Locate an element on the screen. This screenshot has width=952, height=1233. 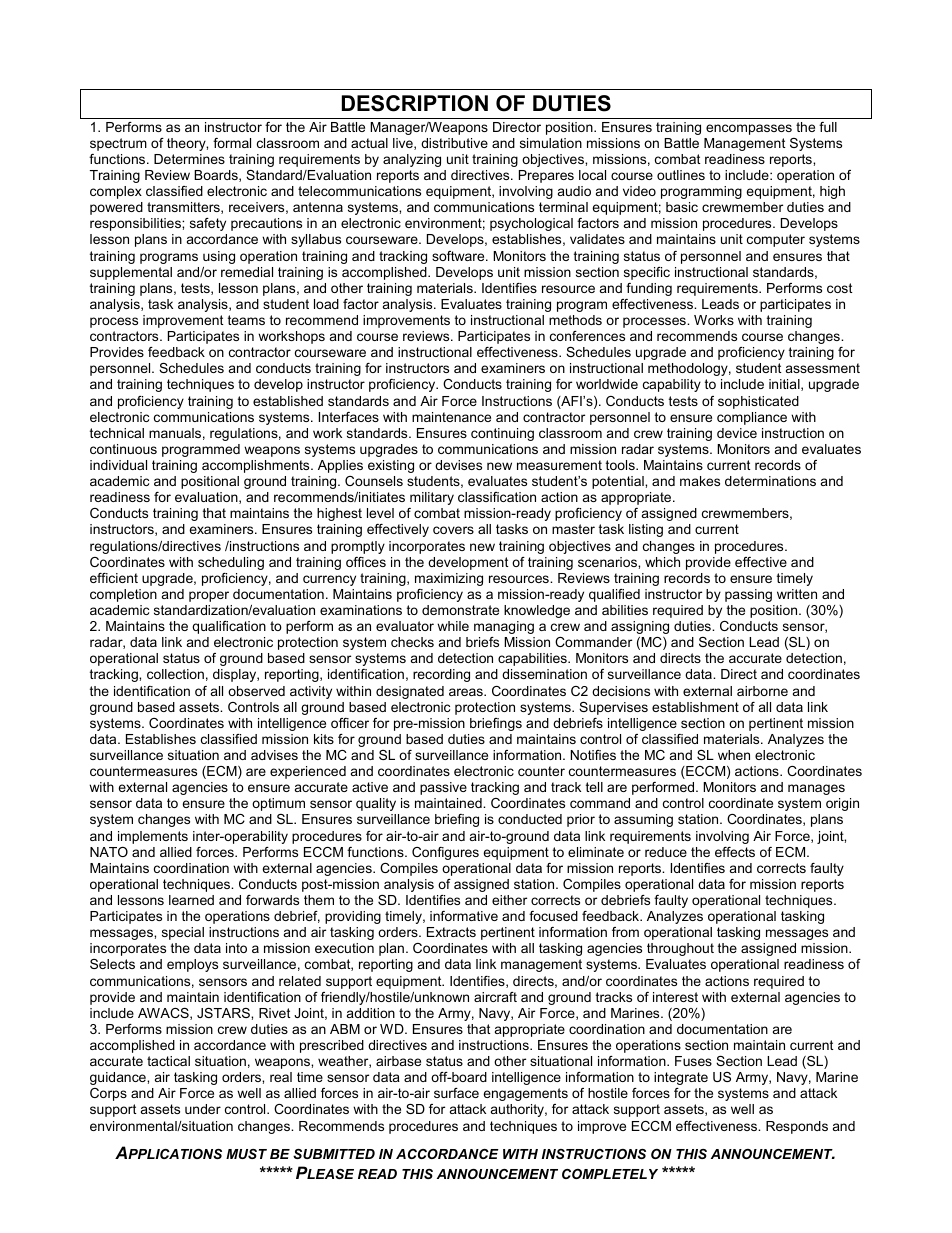
distributive is located at coordinates (454, 143).
